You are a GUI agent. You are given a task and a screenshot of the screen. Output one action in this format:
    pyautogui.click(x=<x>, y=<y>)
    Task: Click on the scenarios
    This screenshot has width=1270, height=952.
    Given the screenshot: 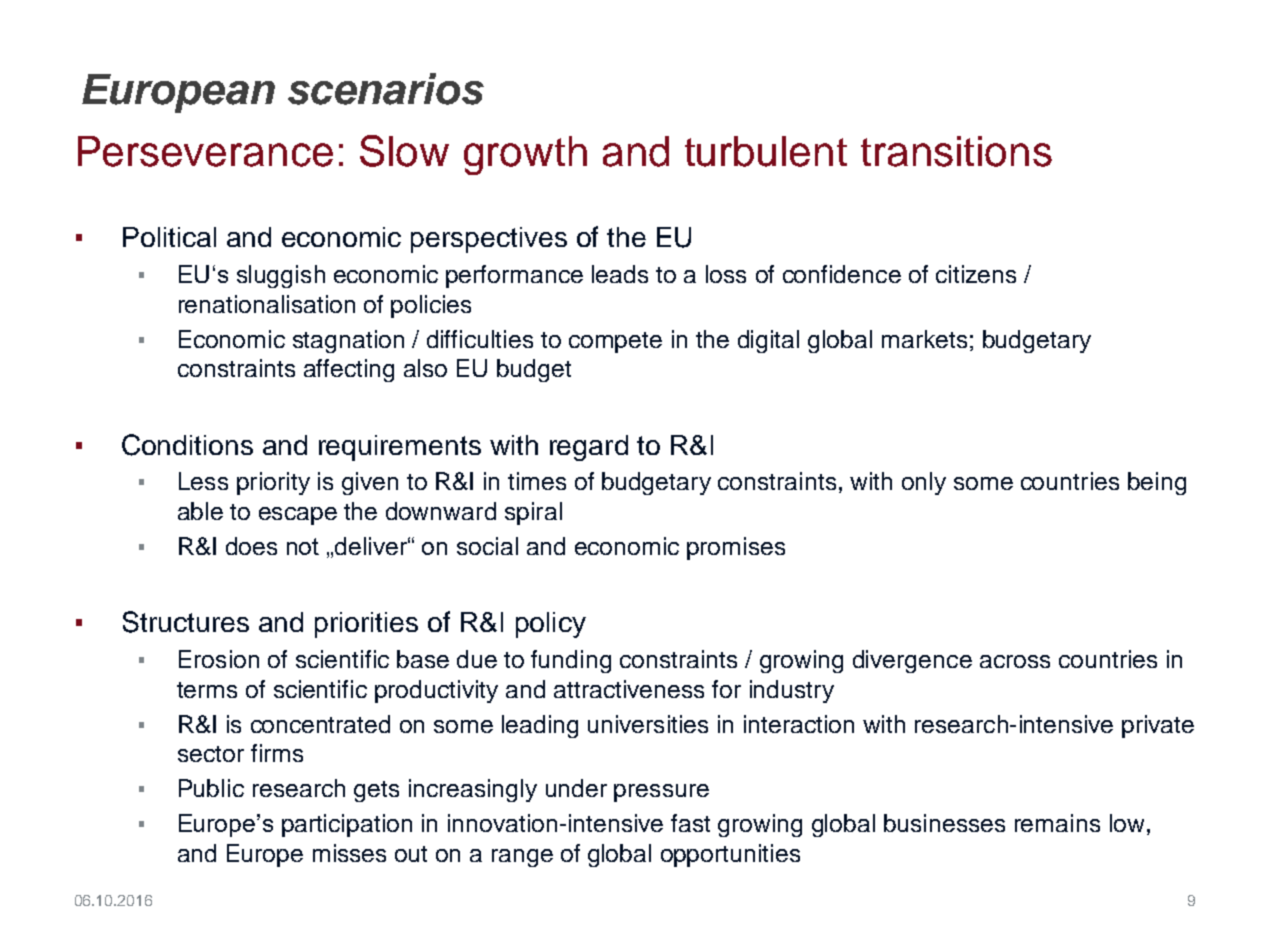 What is the action you would take?
    pyautogui.click(x=386, y=89)
